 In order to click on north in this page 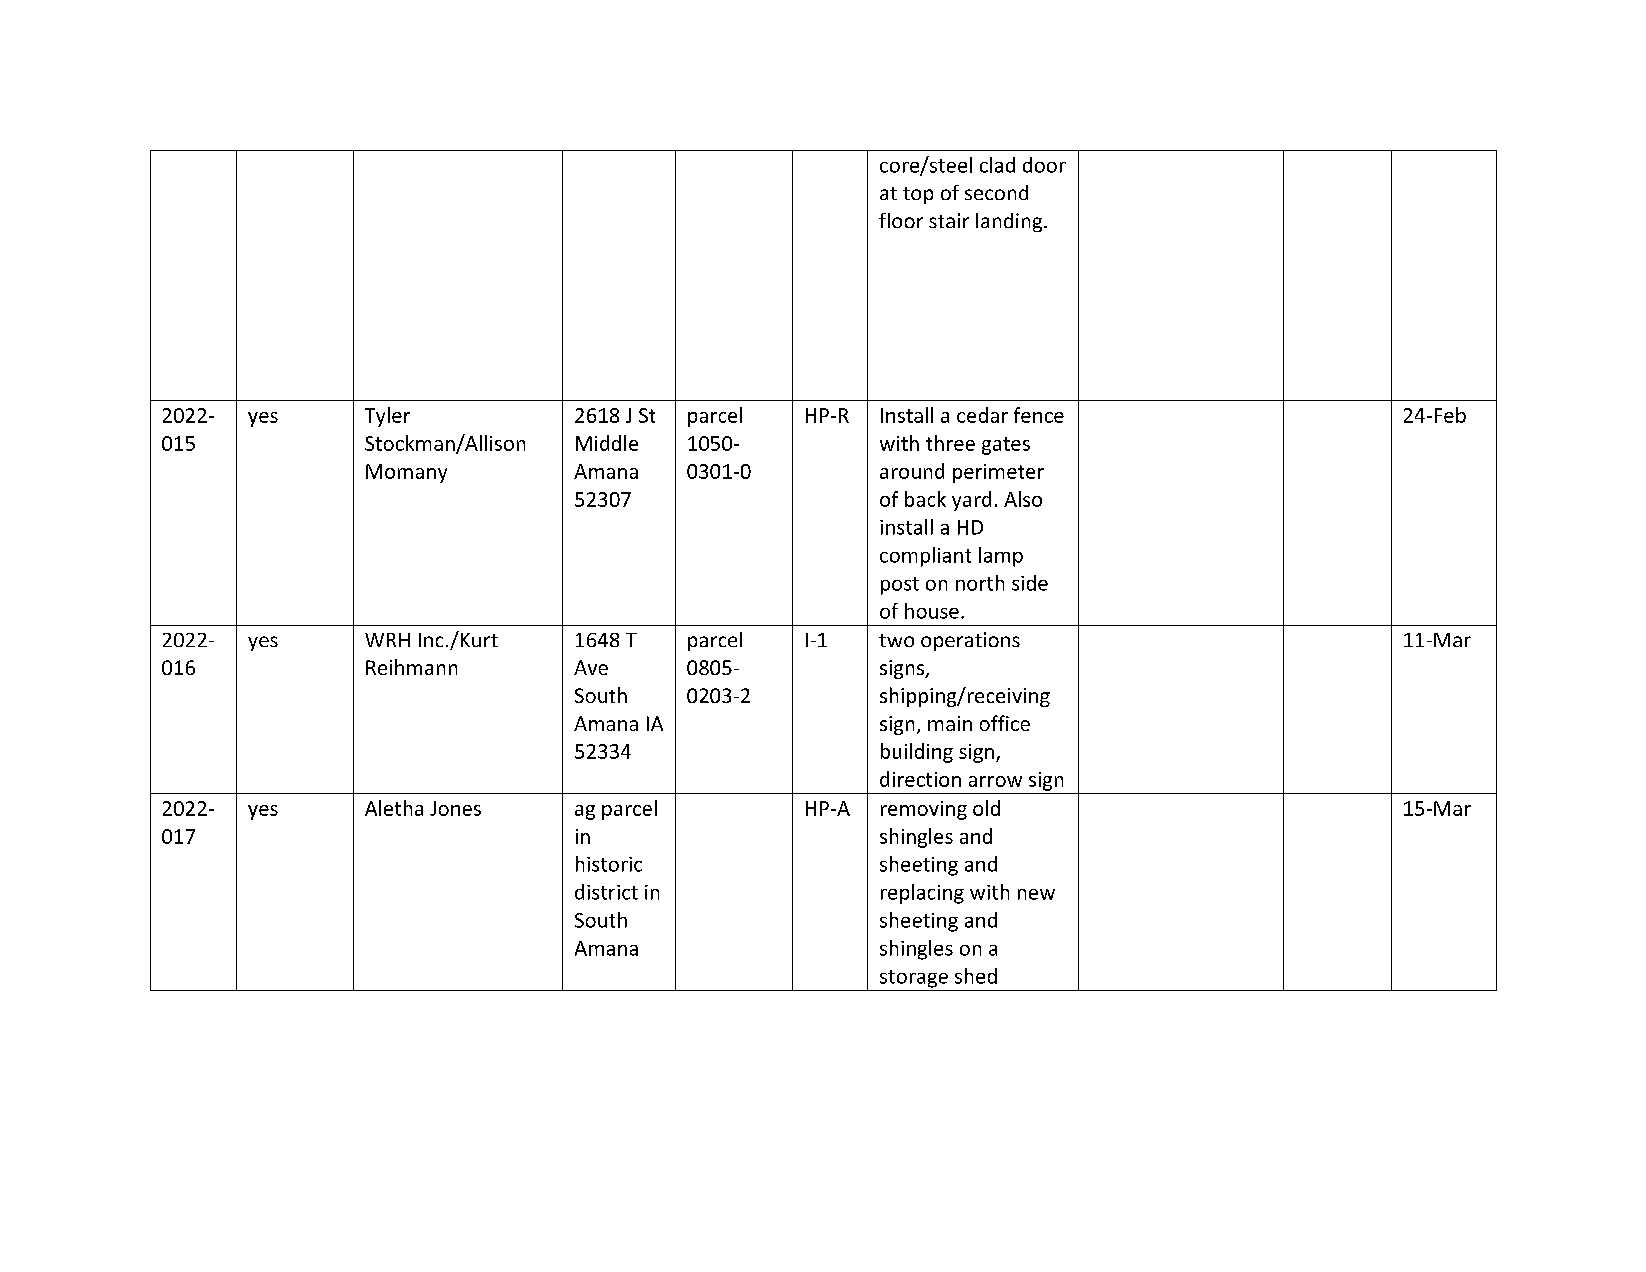, I will do `click(980, 583)`.
